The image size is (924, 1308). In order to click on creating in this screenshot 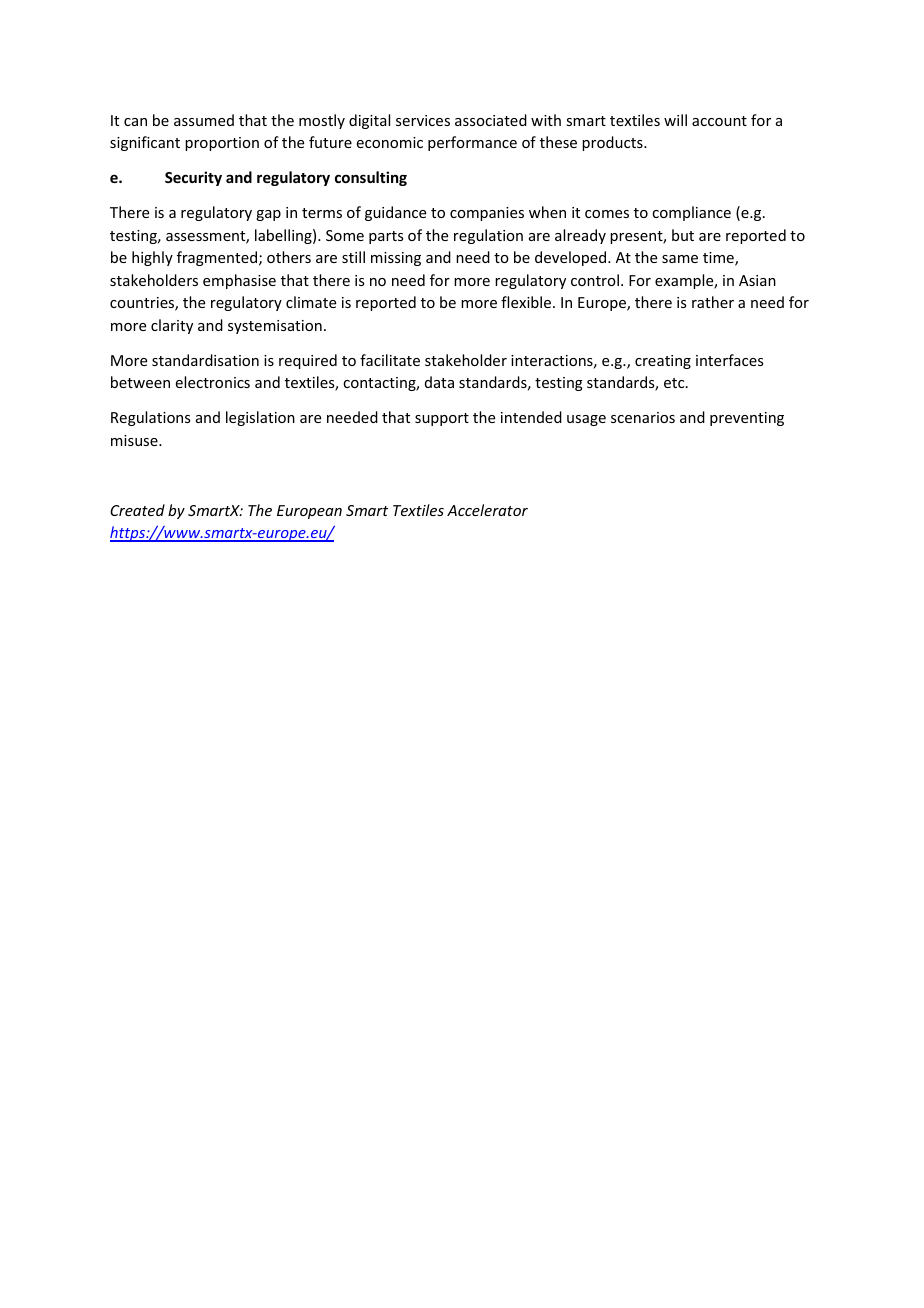, I will do `click(663, 362)`.
